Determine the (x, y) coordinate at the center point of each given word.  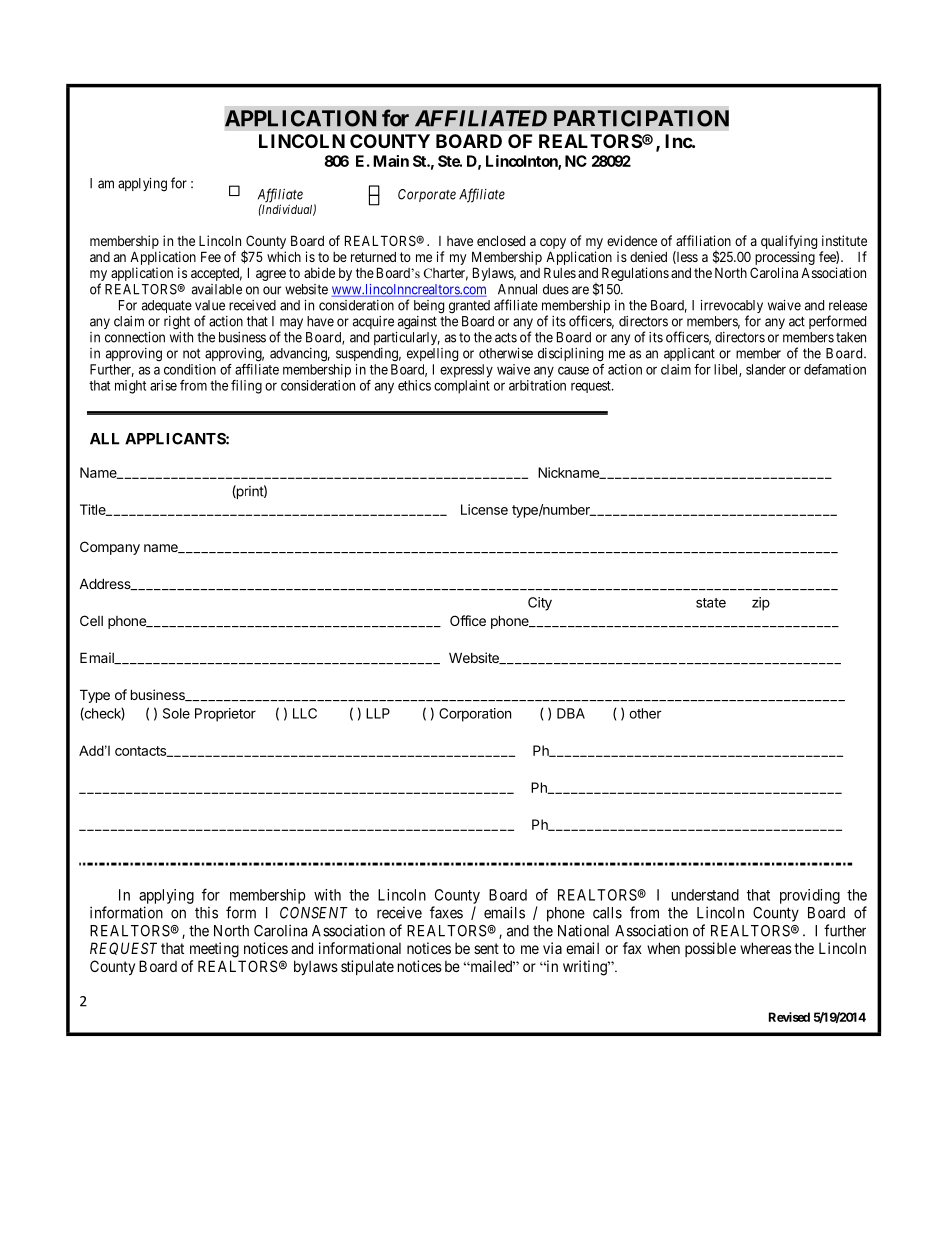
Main (391, 161)
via (552, 948)
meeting (214, 950)
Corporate (427, 195)
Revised (789, 1017)
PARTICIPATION (641, 118)
